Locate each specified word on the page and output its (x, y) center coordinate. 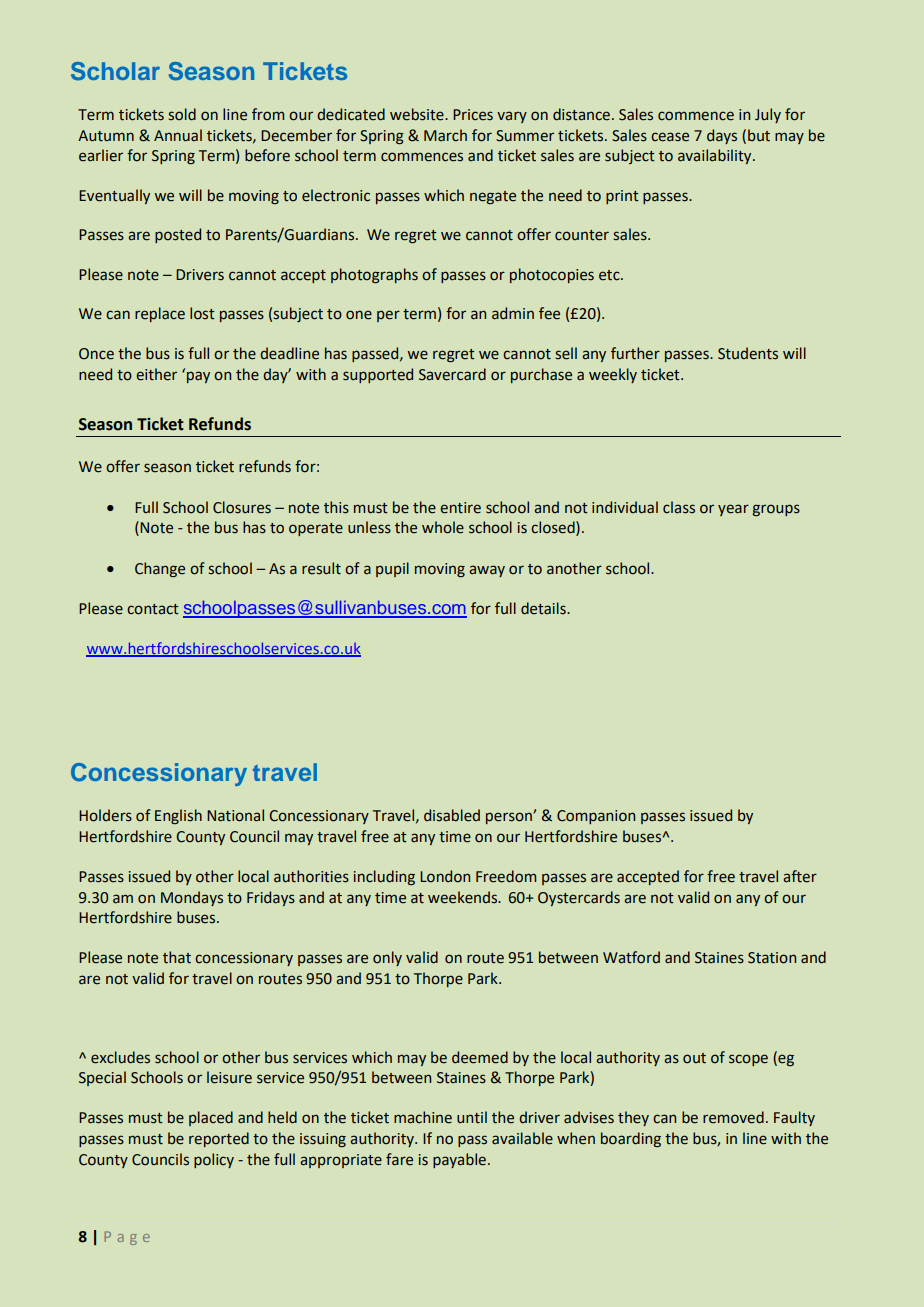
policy (214, 1160)
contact (153, 609)
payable (459, 1160)
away (487, 571)
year (733, 510)
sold (182, 114)
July (768, 115)
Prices (473, 115)
